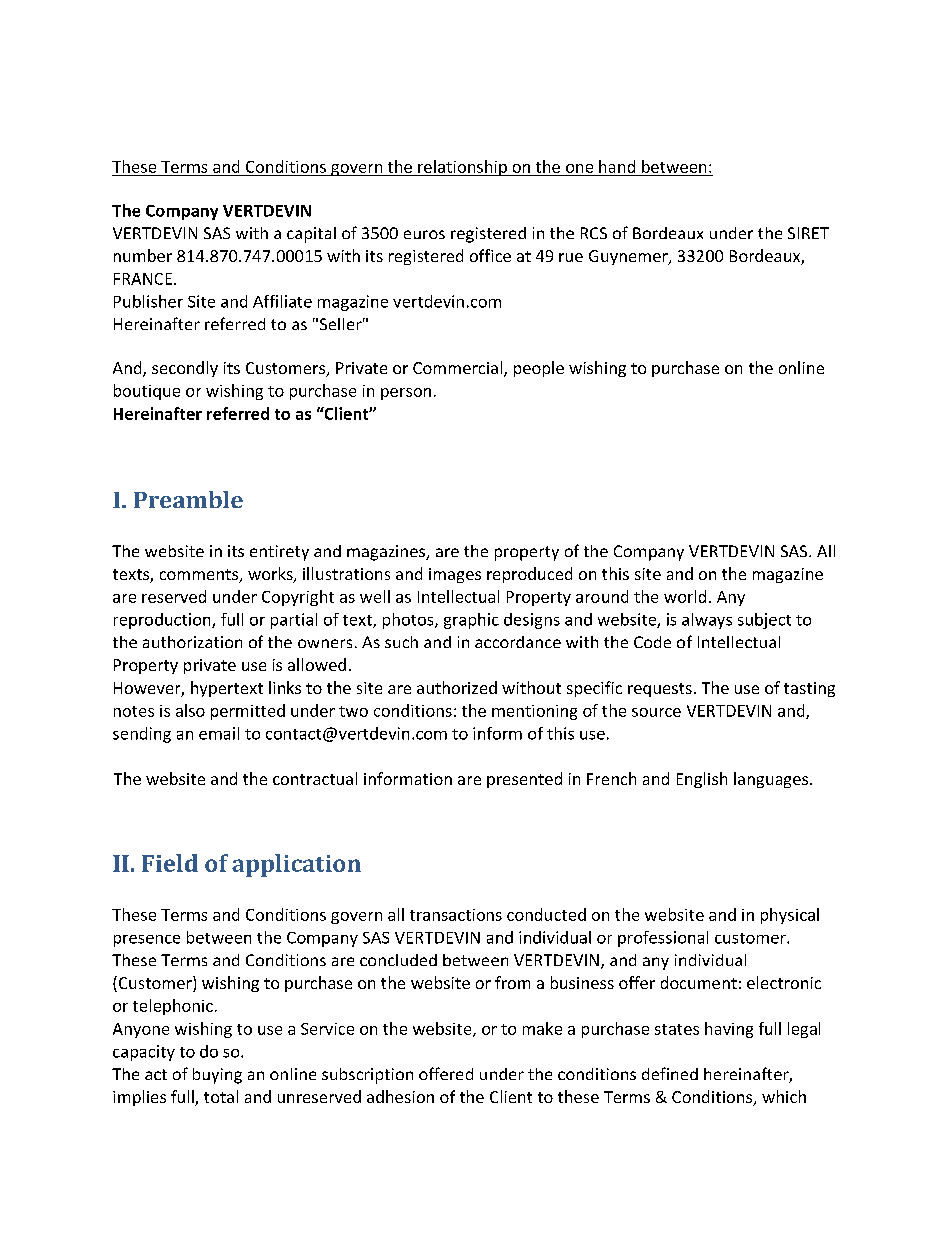 This page has height=1233, width=952. I want to click on secondly, so click(185, 369).
